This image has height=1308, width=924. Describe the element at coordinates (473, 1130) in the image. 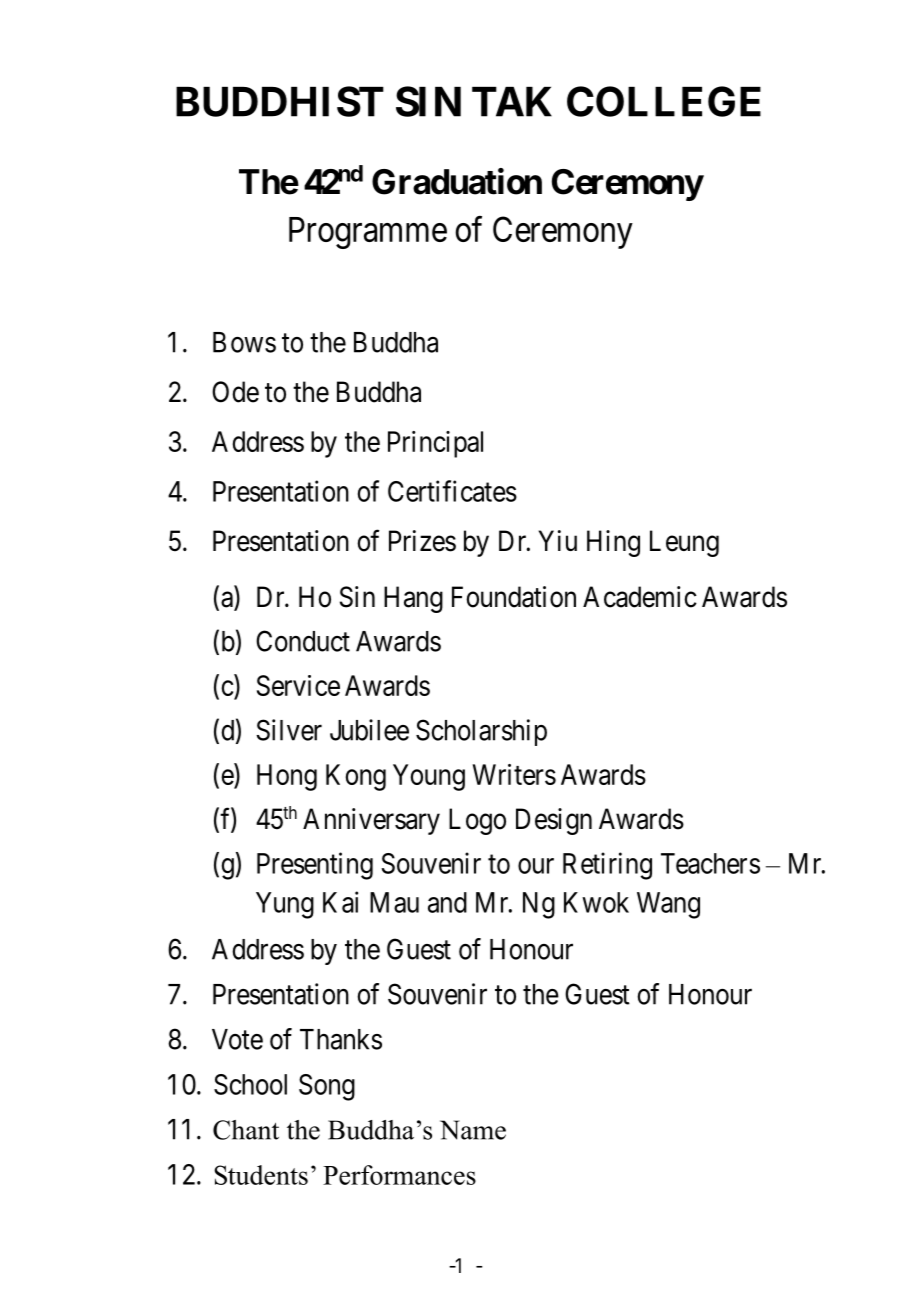

I see `Name` at that location.
